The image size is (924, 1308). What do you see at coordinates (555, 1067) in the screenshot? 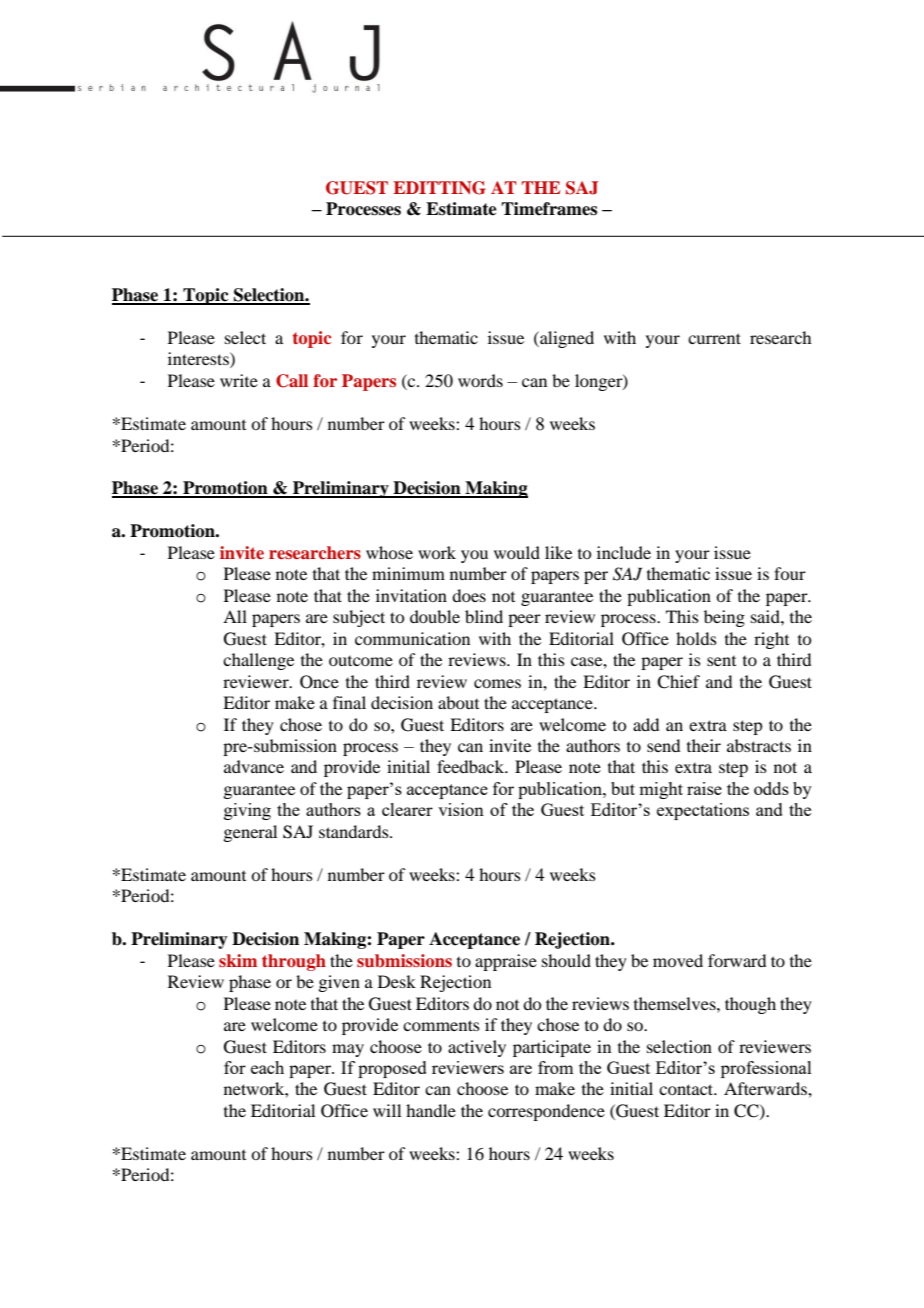
I see `from` at bounding box center [555, 1067].
